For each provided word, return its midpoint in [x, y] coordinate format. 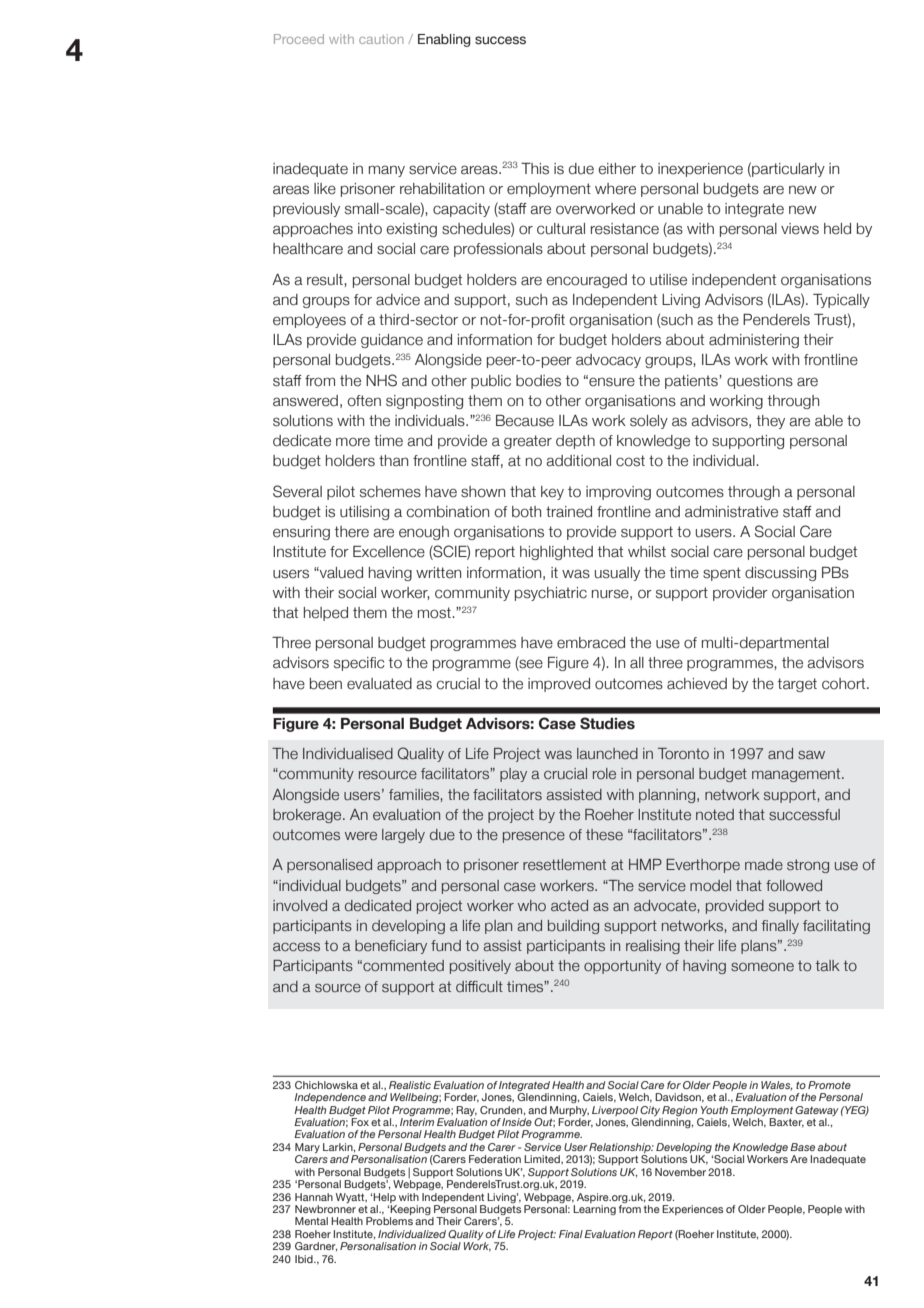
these [604, 835]
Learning [594, 1210]
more [353, 442]
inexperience [700, 170]
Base [802, 1147]
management [797, 775]
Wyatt [351, 1198]
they [770, 422]
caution [381, 39]
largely [403, 836]
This [535, 169]
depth [575, 442]
